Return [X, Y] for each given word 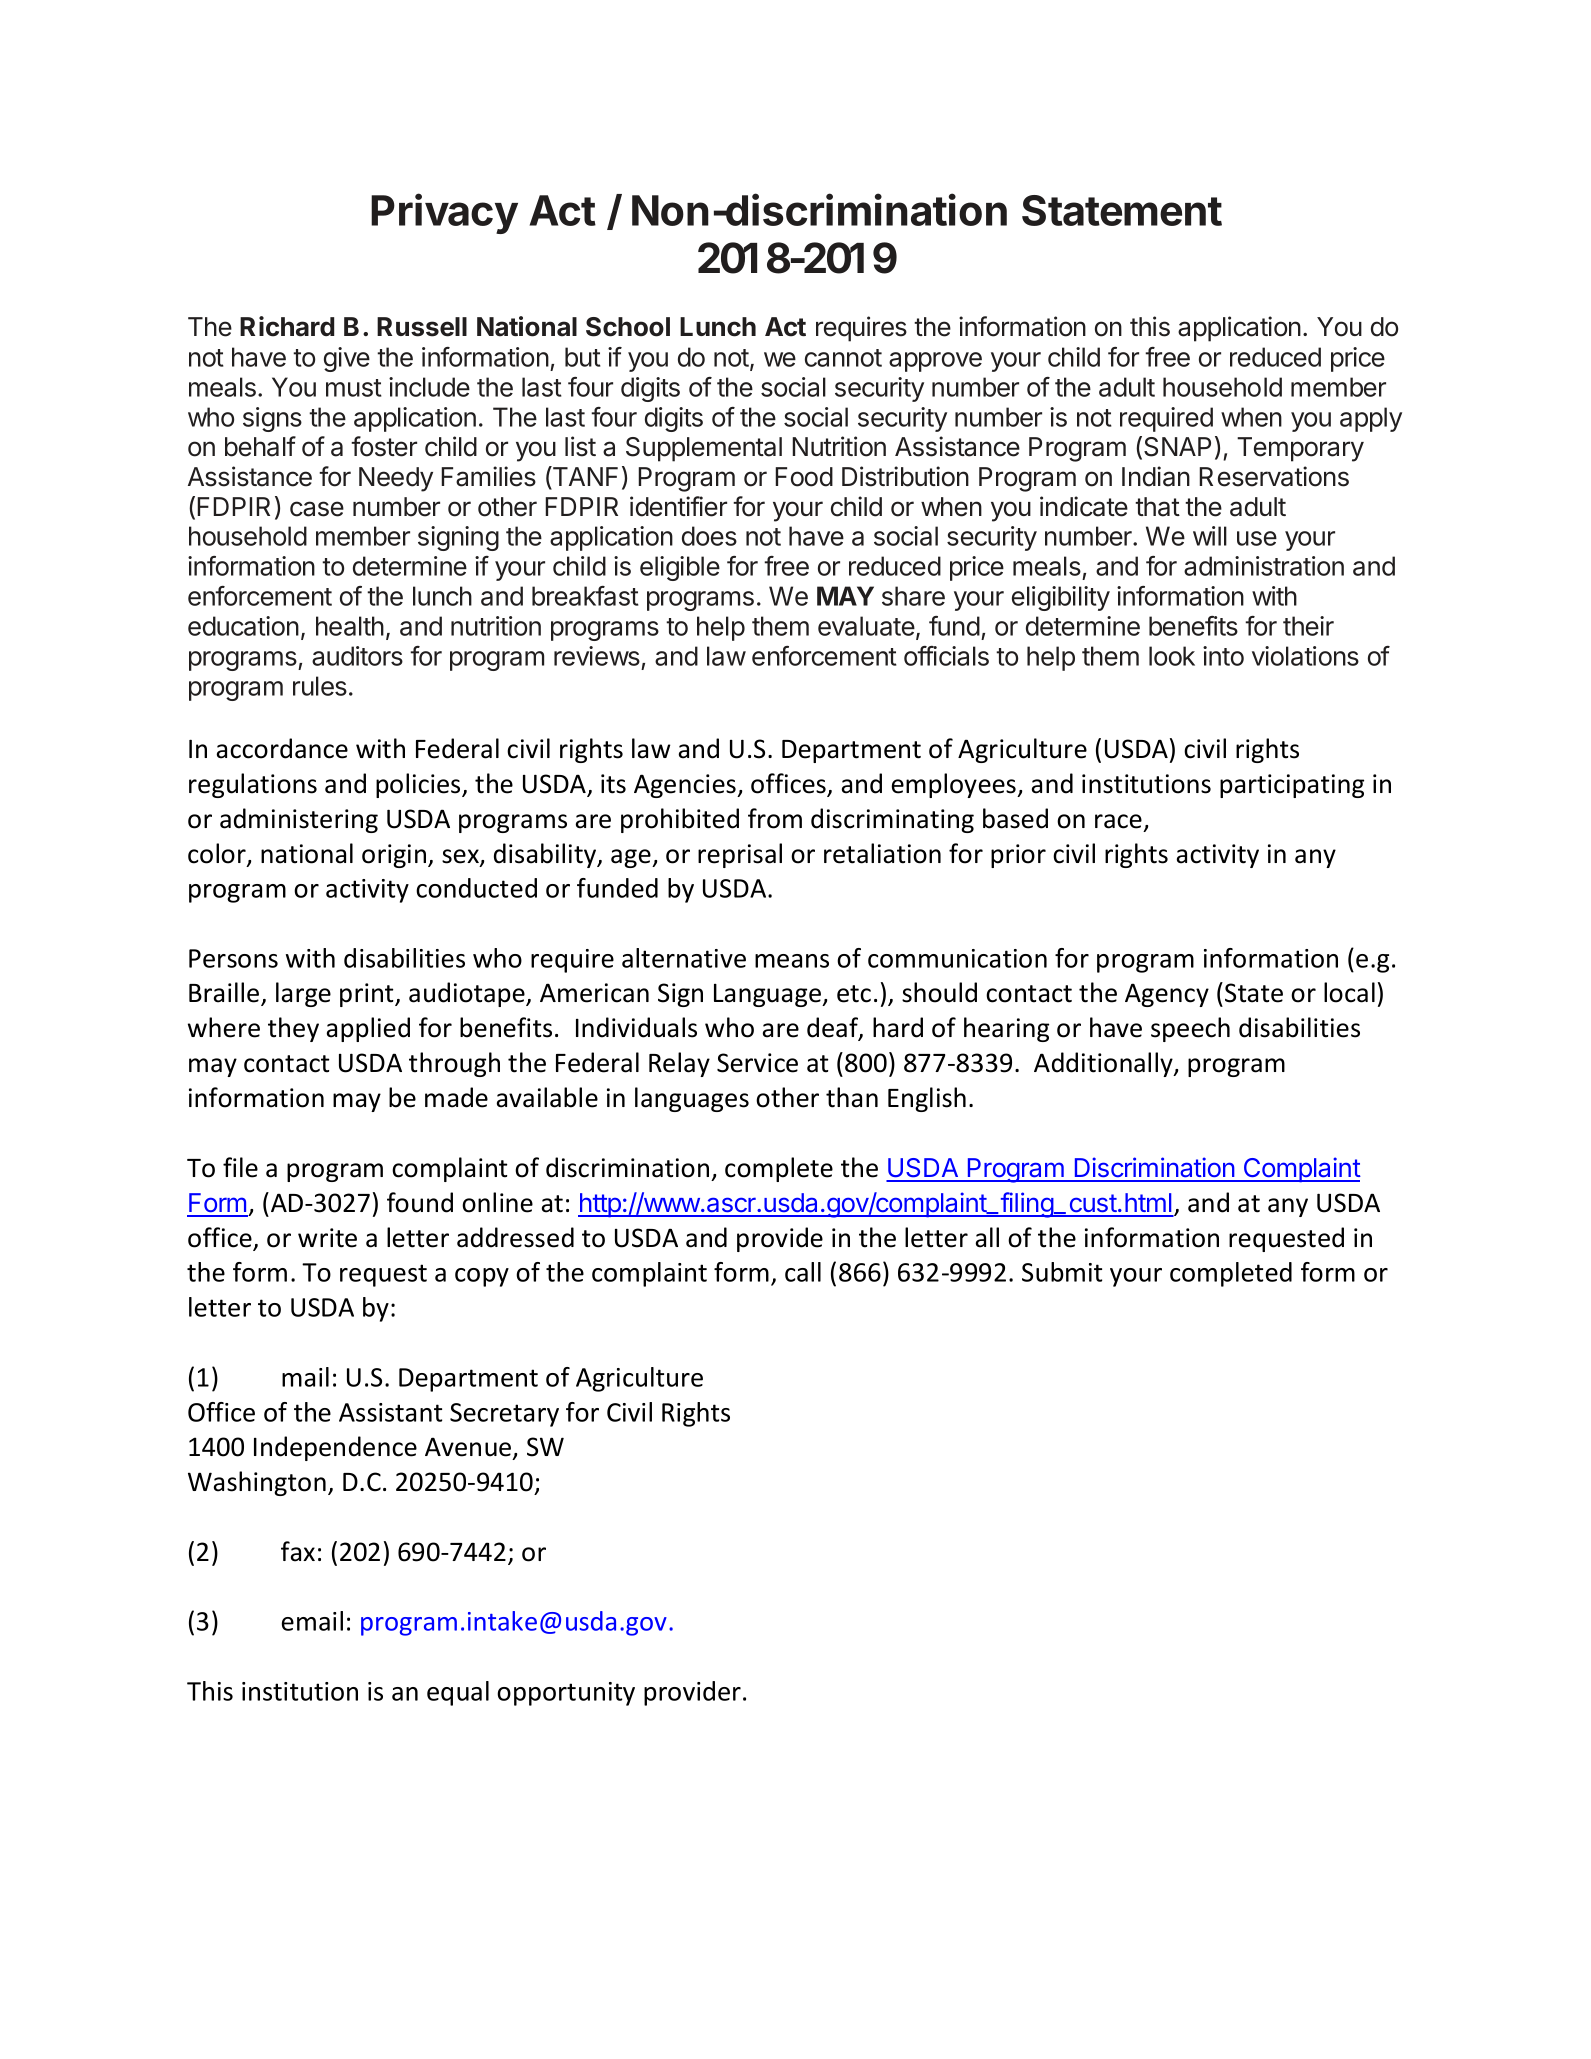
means [792, 961]
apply [1371, 419]
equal [458, 1693]
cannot [843, 358]
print [368, 995]
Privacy [444, 213]
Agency [1167, 995]
